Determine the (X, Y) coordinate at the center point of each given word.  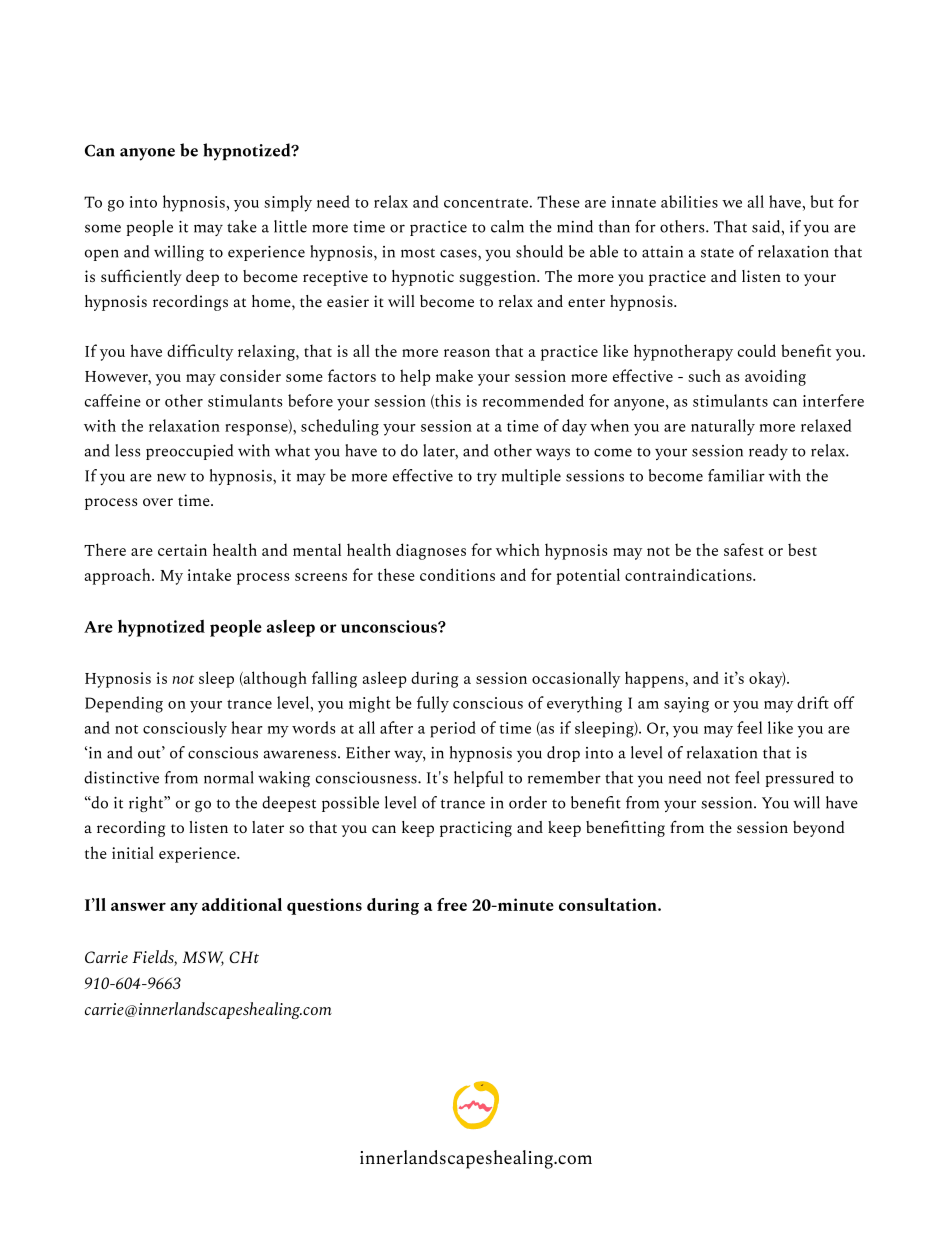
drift (813, 702)
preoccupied (189, 452)
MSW (203, 958)
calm (507, 226)
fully (433, 704)
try (487, 479)
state (717, 253)
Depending (124, 704)
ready (768, 452)
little (290, 226)
